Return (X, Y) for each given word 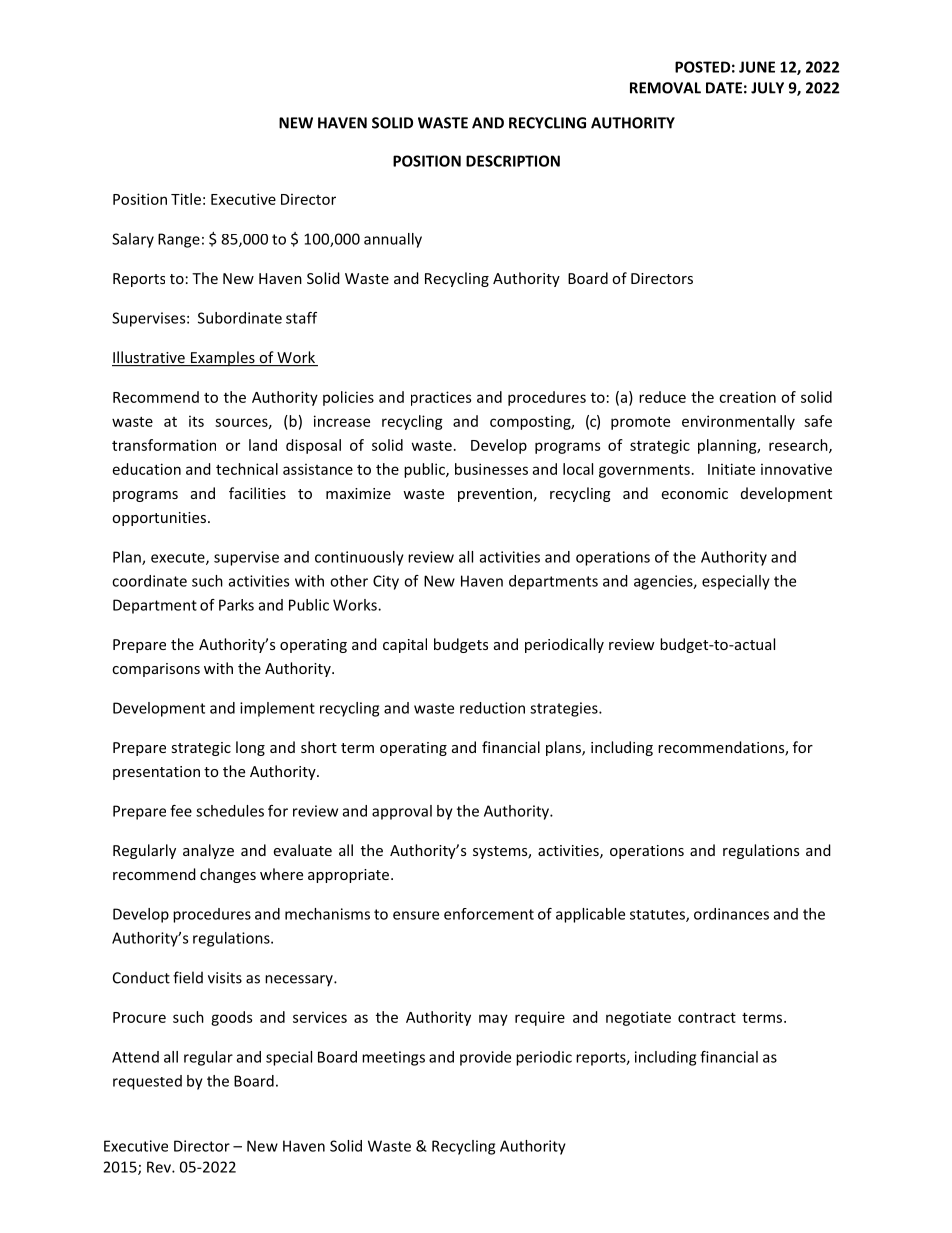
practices (441, 398)
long (250, 748)
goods (231, 1018)
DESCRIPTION (513, 161)
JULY (767, 88)
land (263, 445)
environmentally (738, 422)
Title (186, 199)
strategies (565, 709)
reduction (492, 708)
